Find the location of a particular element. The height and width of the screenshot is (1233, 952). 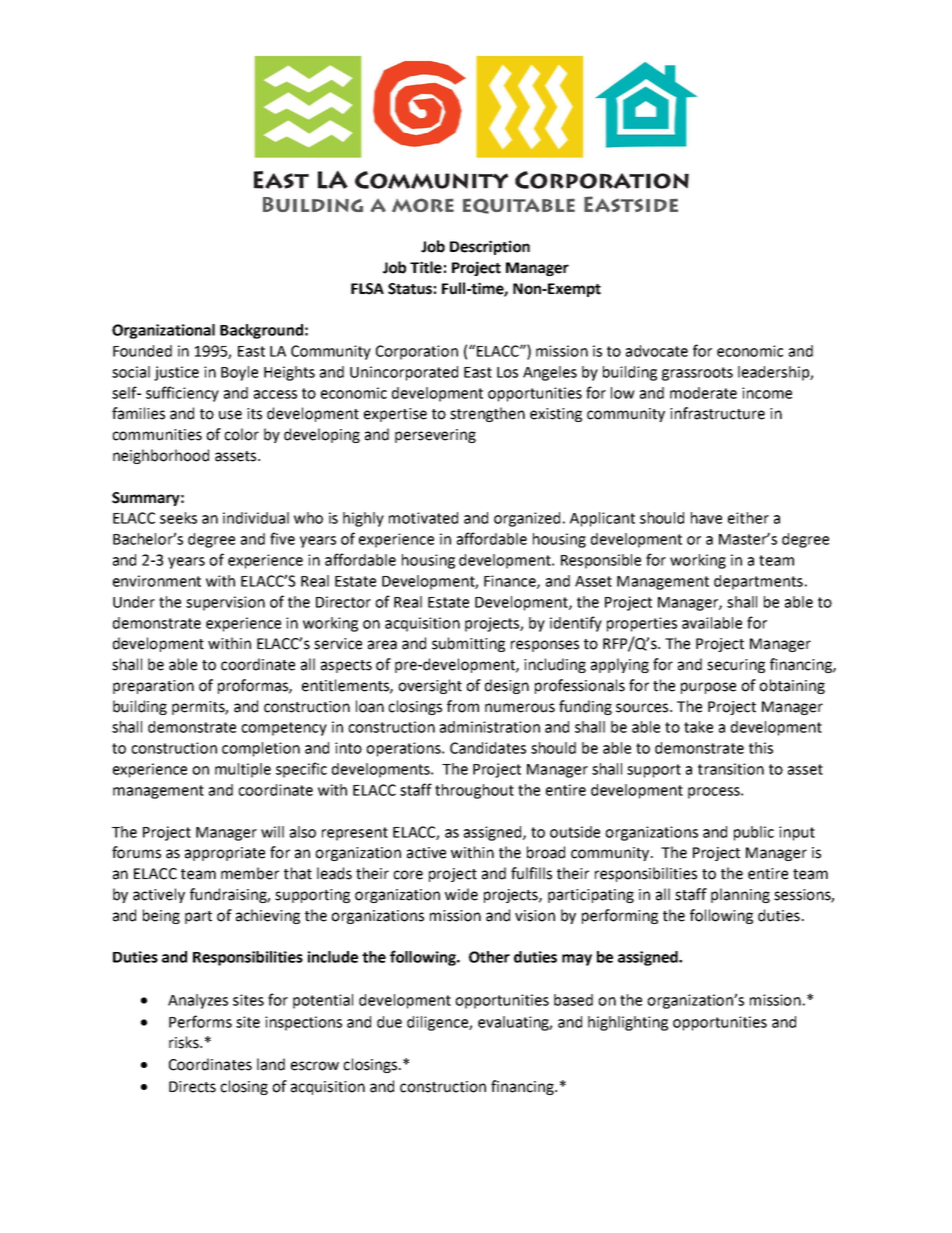

planning is located at coordinates (740, 895).
